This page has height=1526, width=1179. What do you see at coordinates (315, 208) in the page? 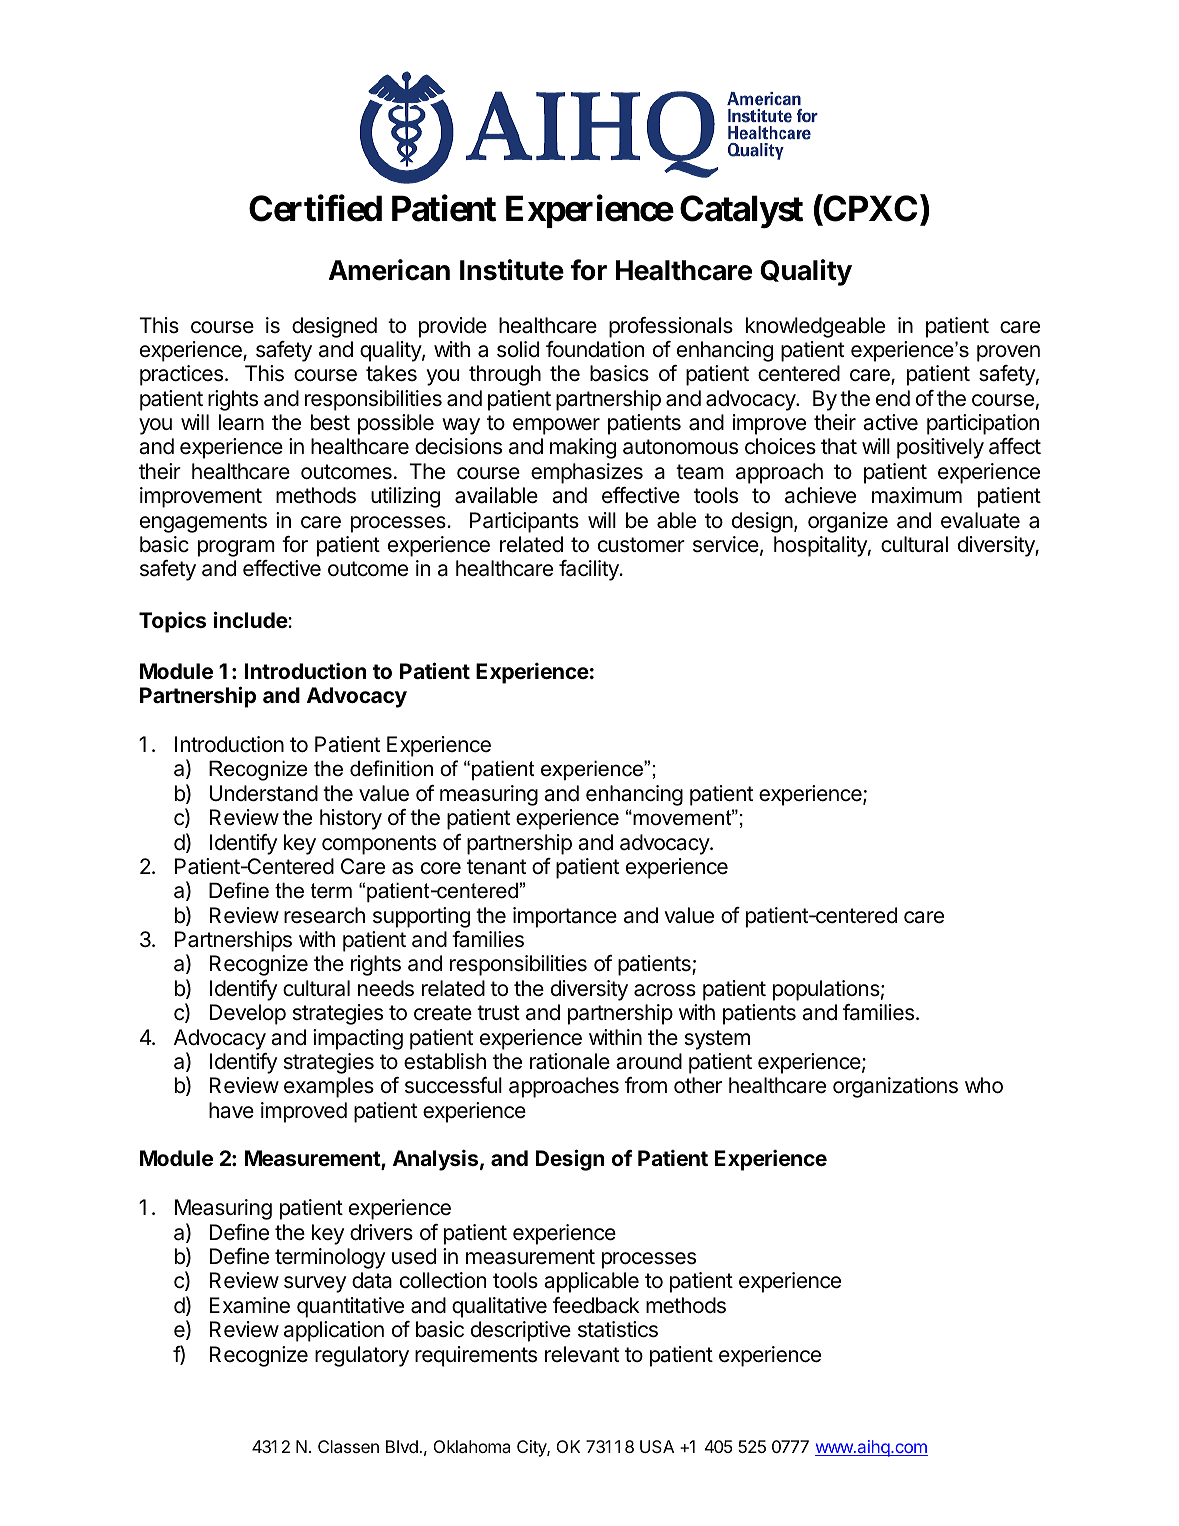
I see `Certified` at bounding box center [315, 208].
